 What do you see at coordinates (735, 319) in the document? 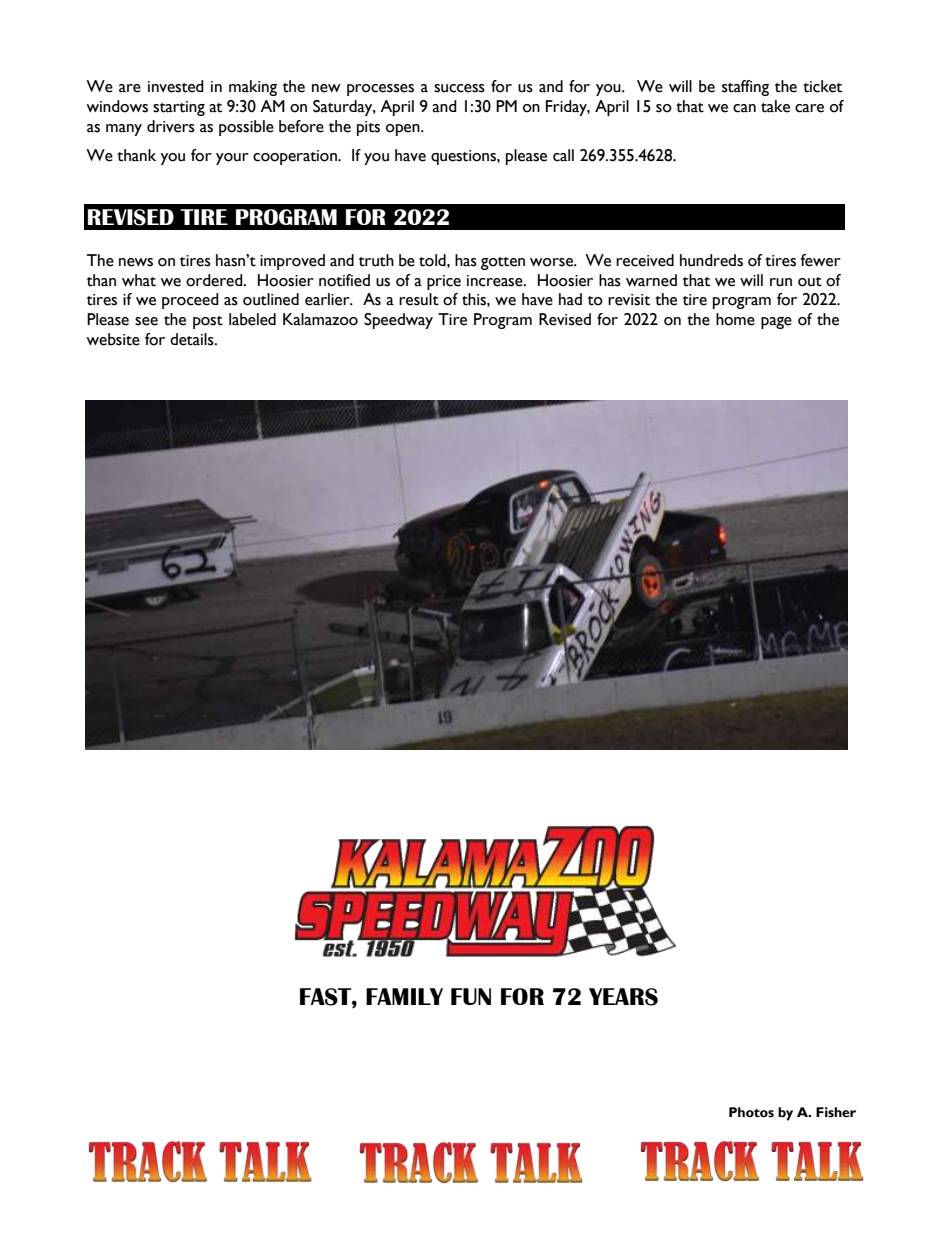
I see `home` at bounding box center [735, 319].
